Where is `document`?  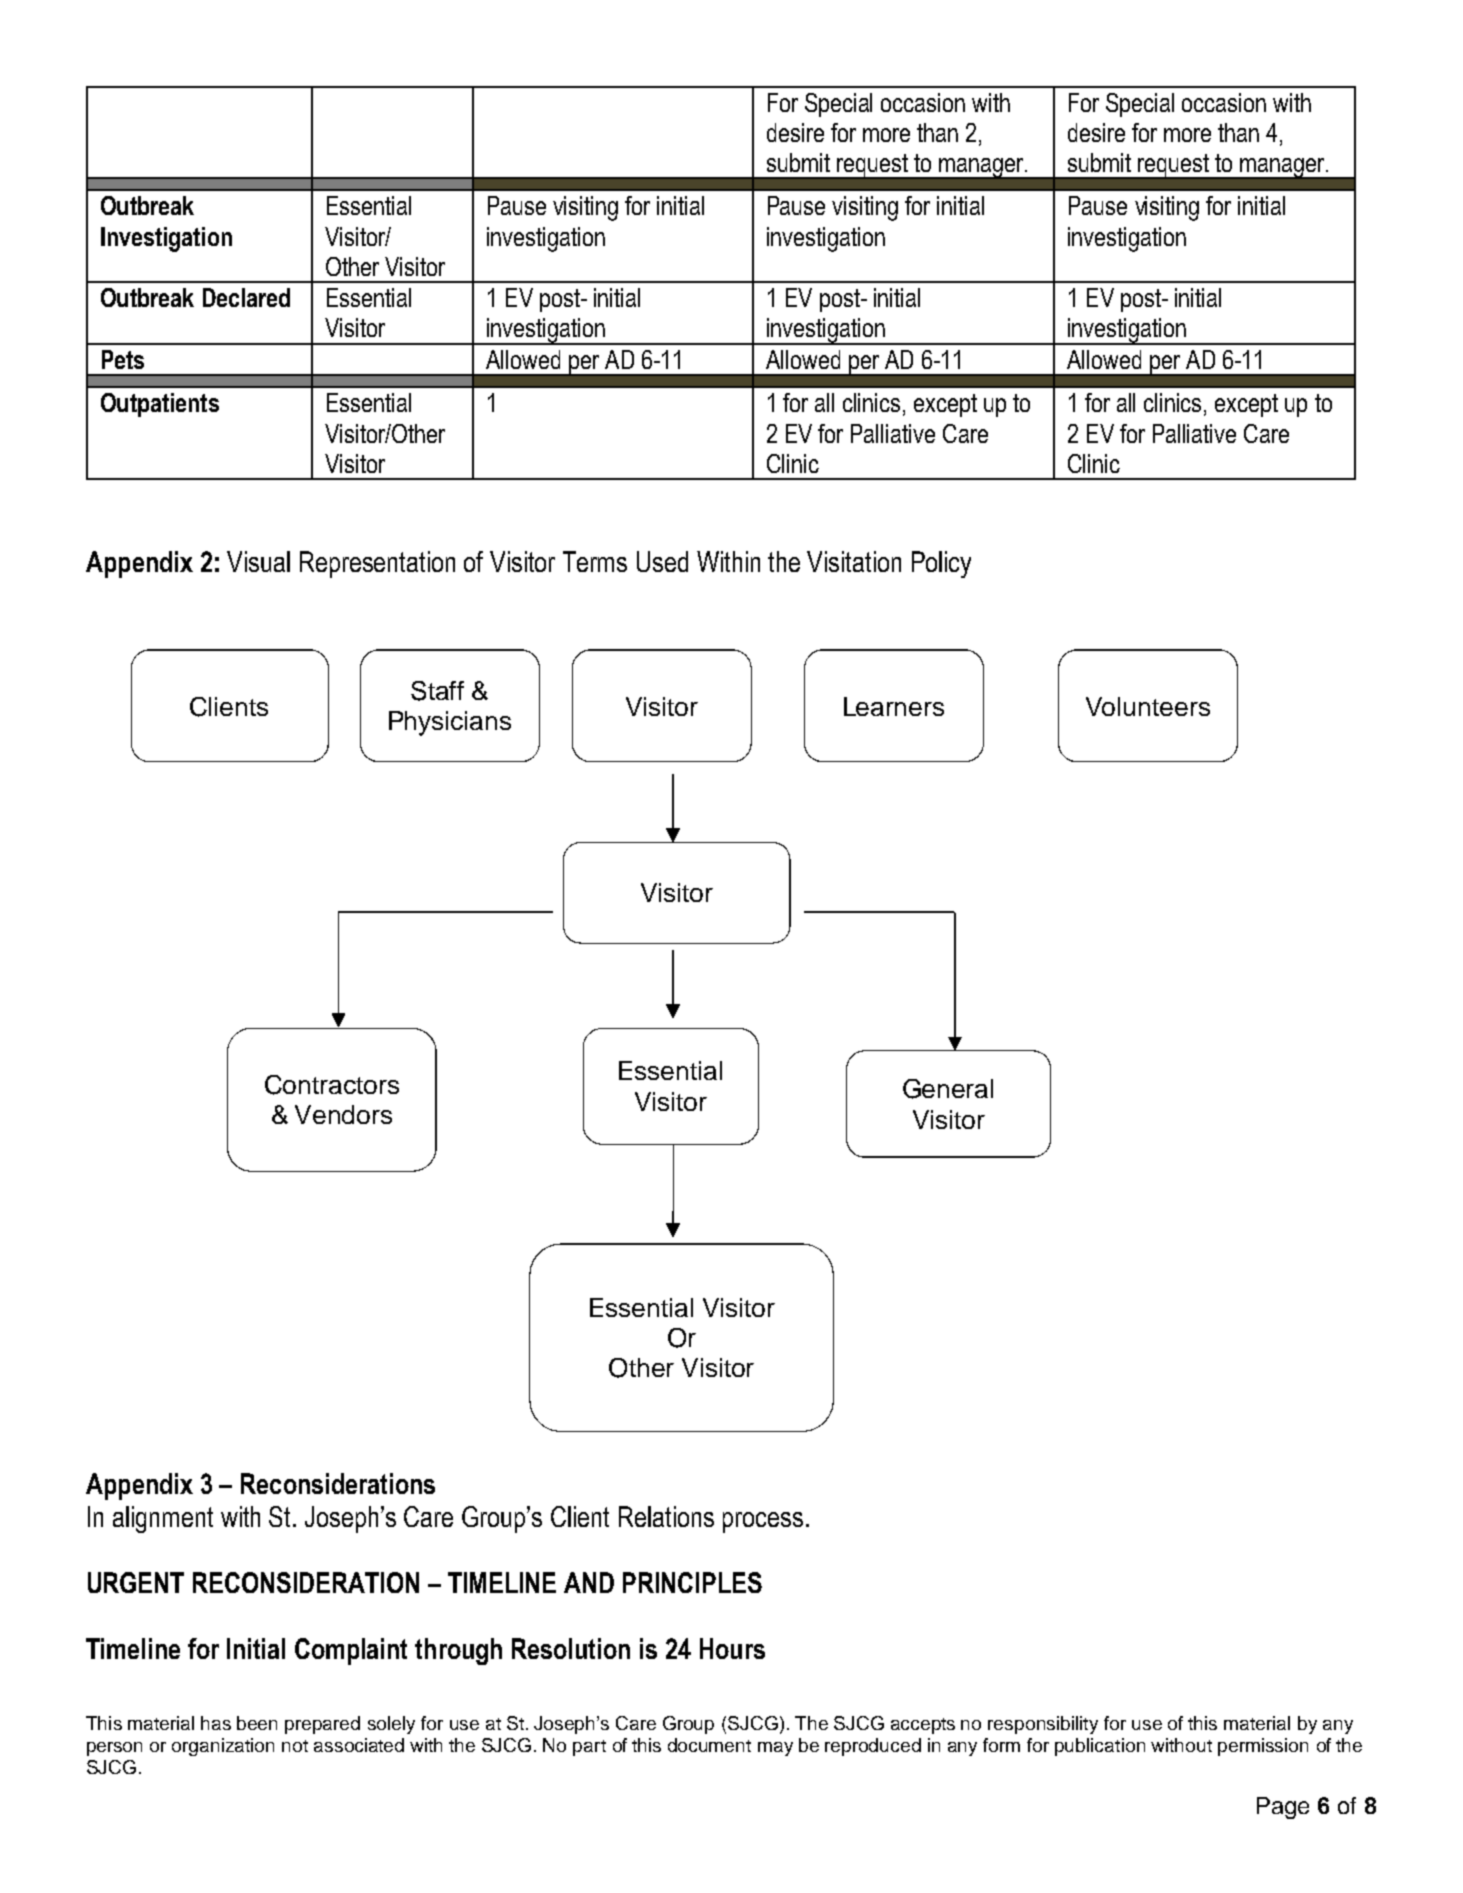 document is located at coordinates (709, 1745).
